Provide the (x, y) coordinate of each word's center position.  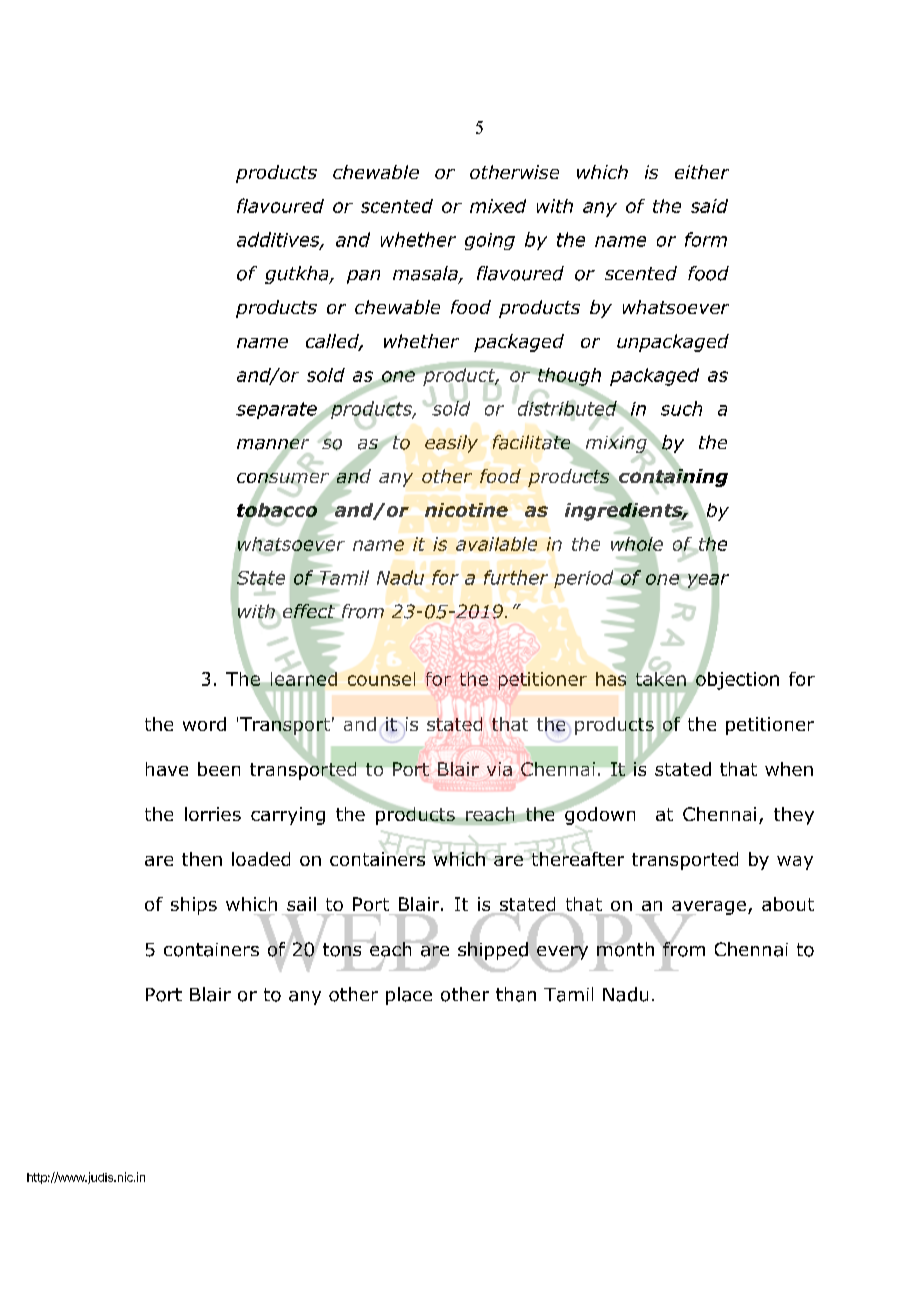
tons (342, 950)
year (707, 581)
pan (363, 277)
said (709, 206)
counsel (381, 679)
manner (273, 444)
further (516, 577)
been (219, 769)
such (681, 408)
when (789, 769)
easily (451, 444)
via (499, 769)
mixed (498, 206)
